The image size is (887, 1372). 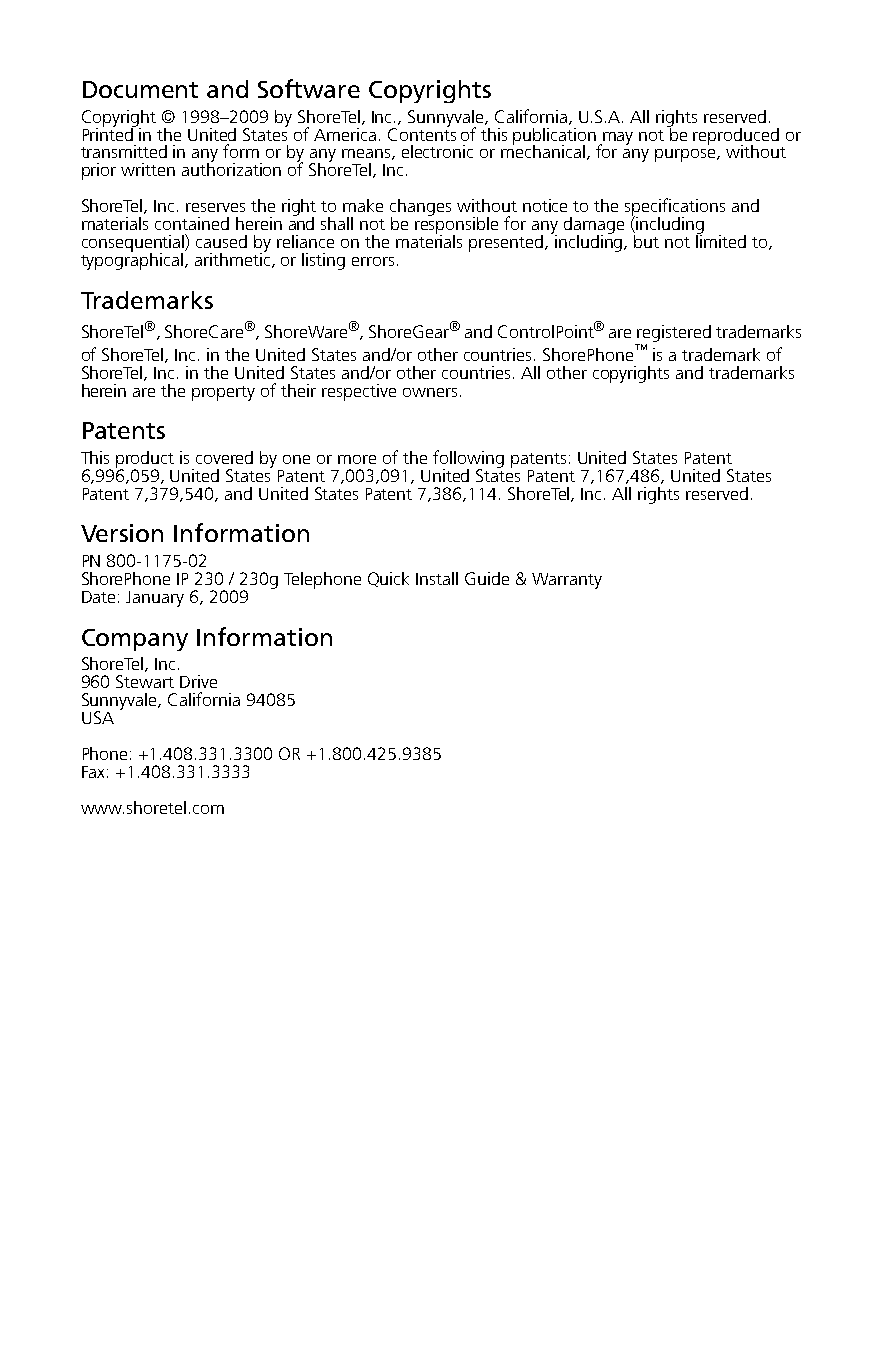 I want to click on reproduced, so click(x=736, y=137).
